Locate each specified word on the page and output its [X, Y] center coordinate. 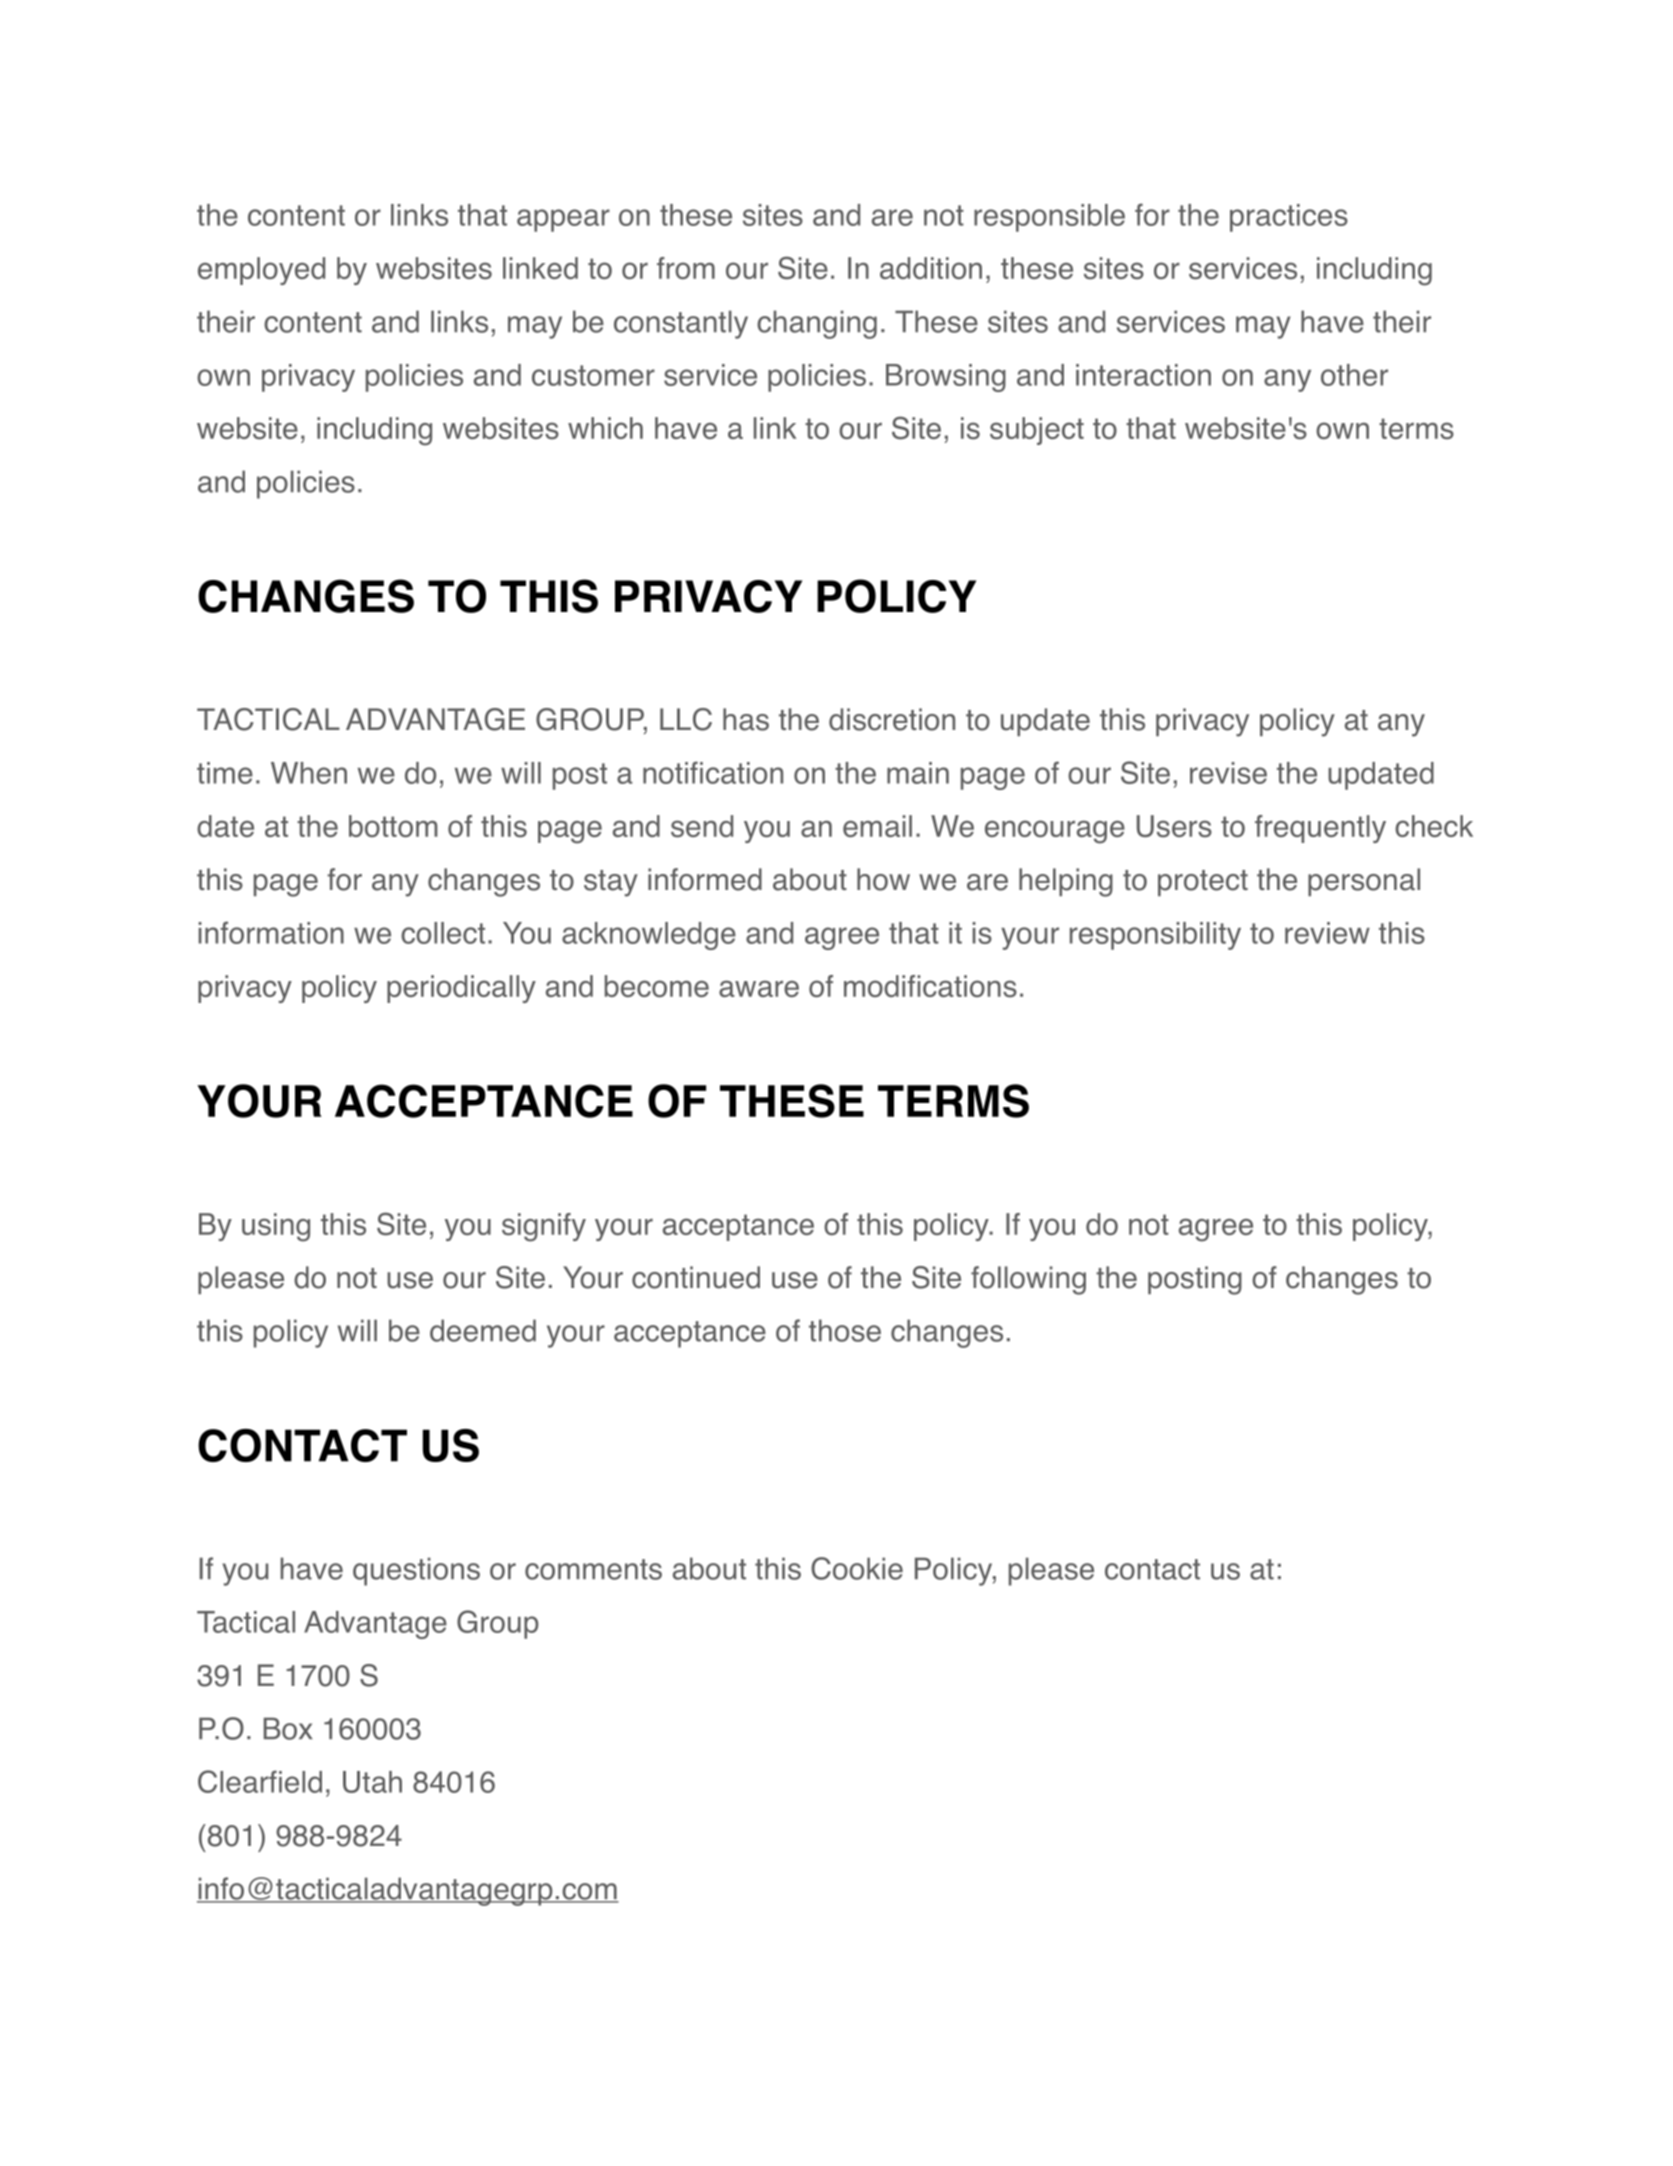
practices [1289, 218]
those [845, 1330]
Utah [372, 1782]
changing [817, 324]
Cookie [857, 1568]
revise [1228, 773]
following [1028, 1280]
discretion [892, 719]
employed [261, 271]
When [309, 773]
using [276, 1227]
